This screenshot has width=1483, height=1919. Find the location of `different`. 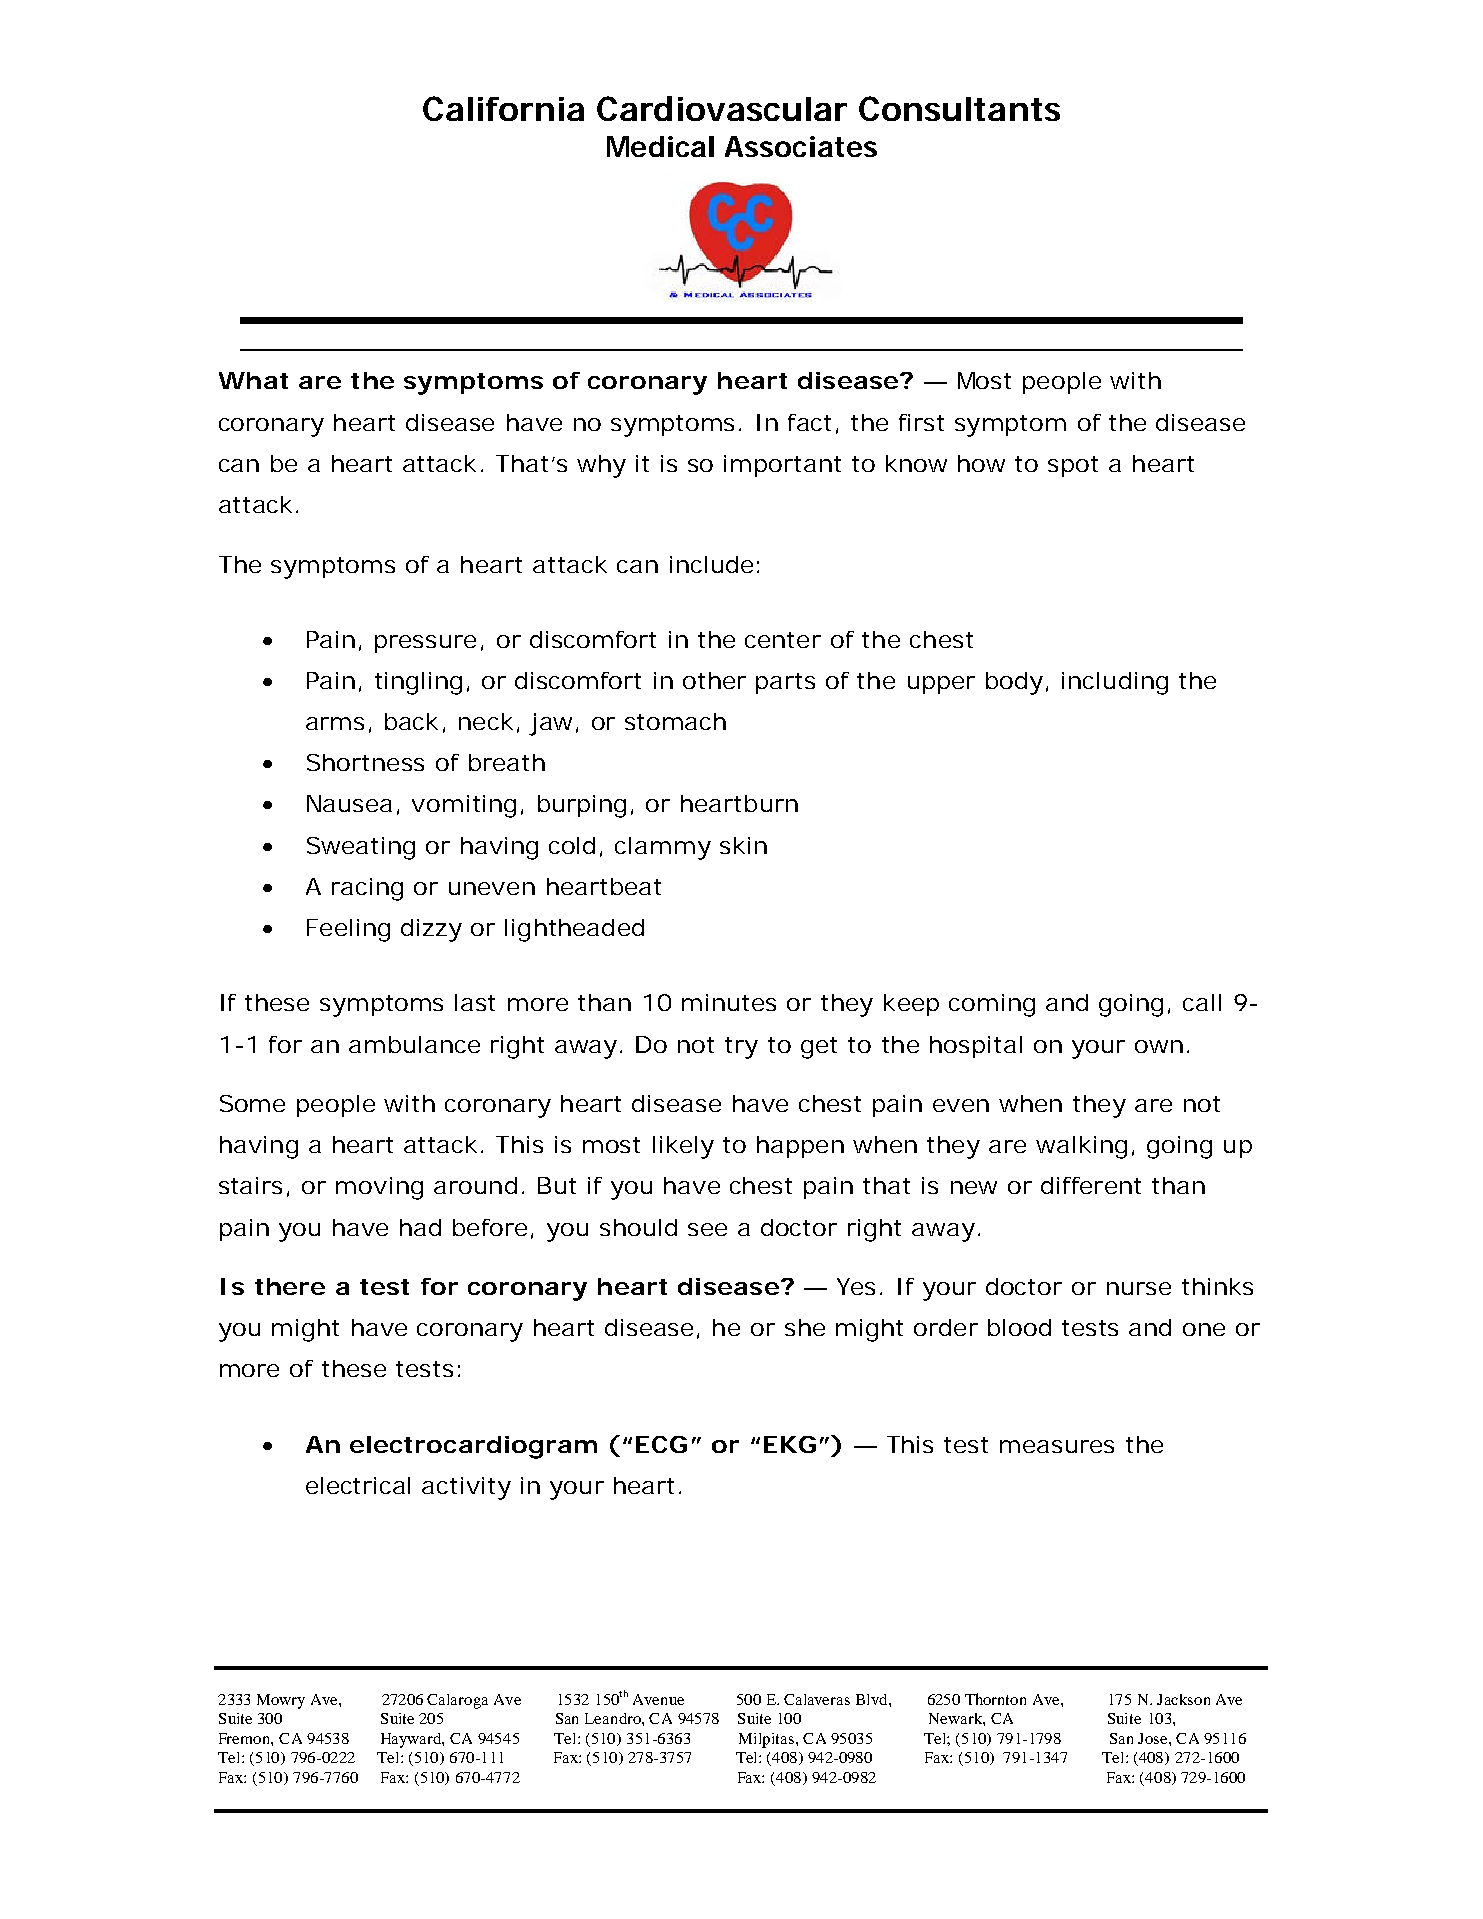

different is located at coordinates (1091, 1185).
